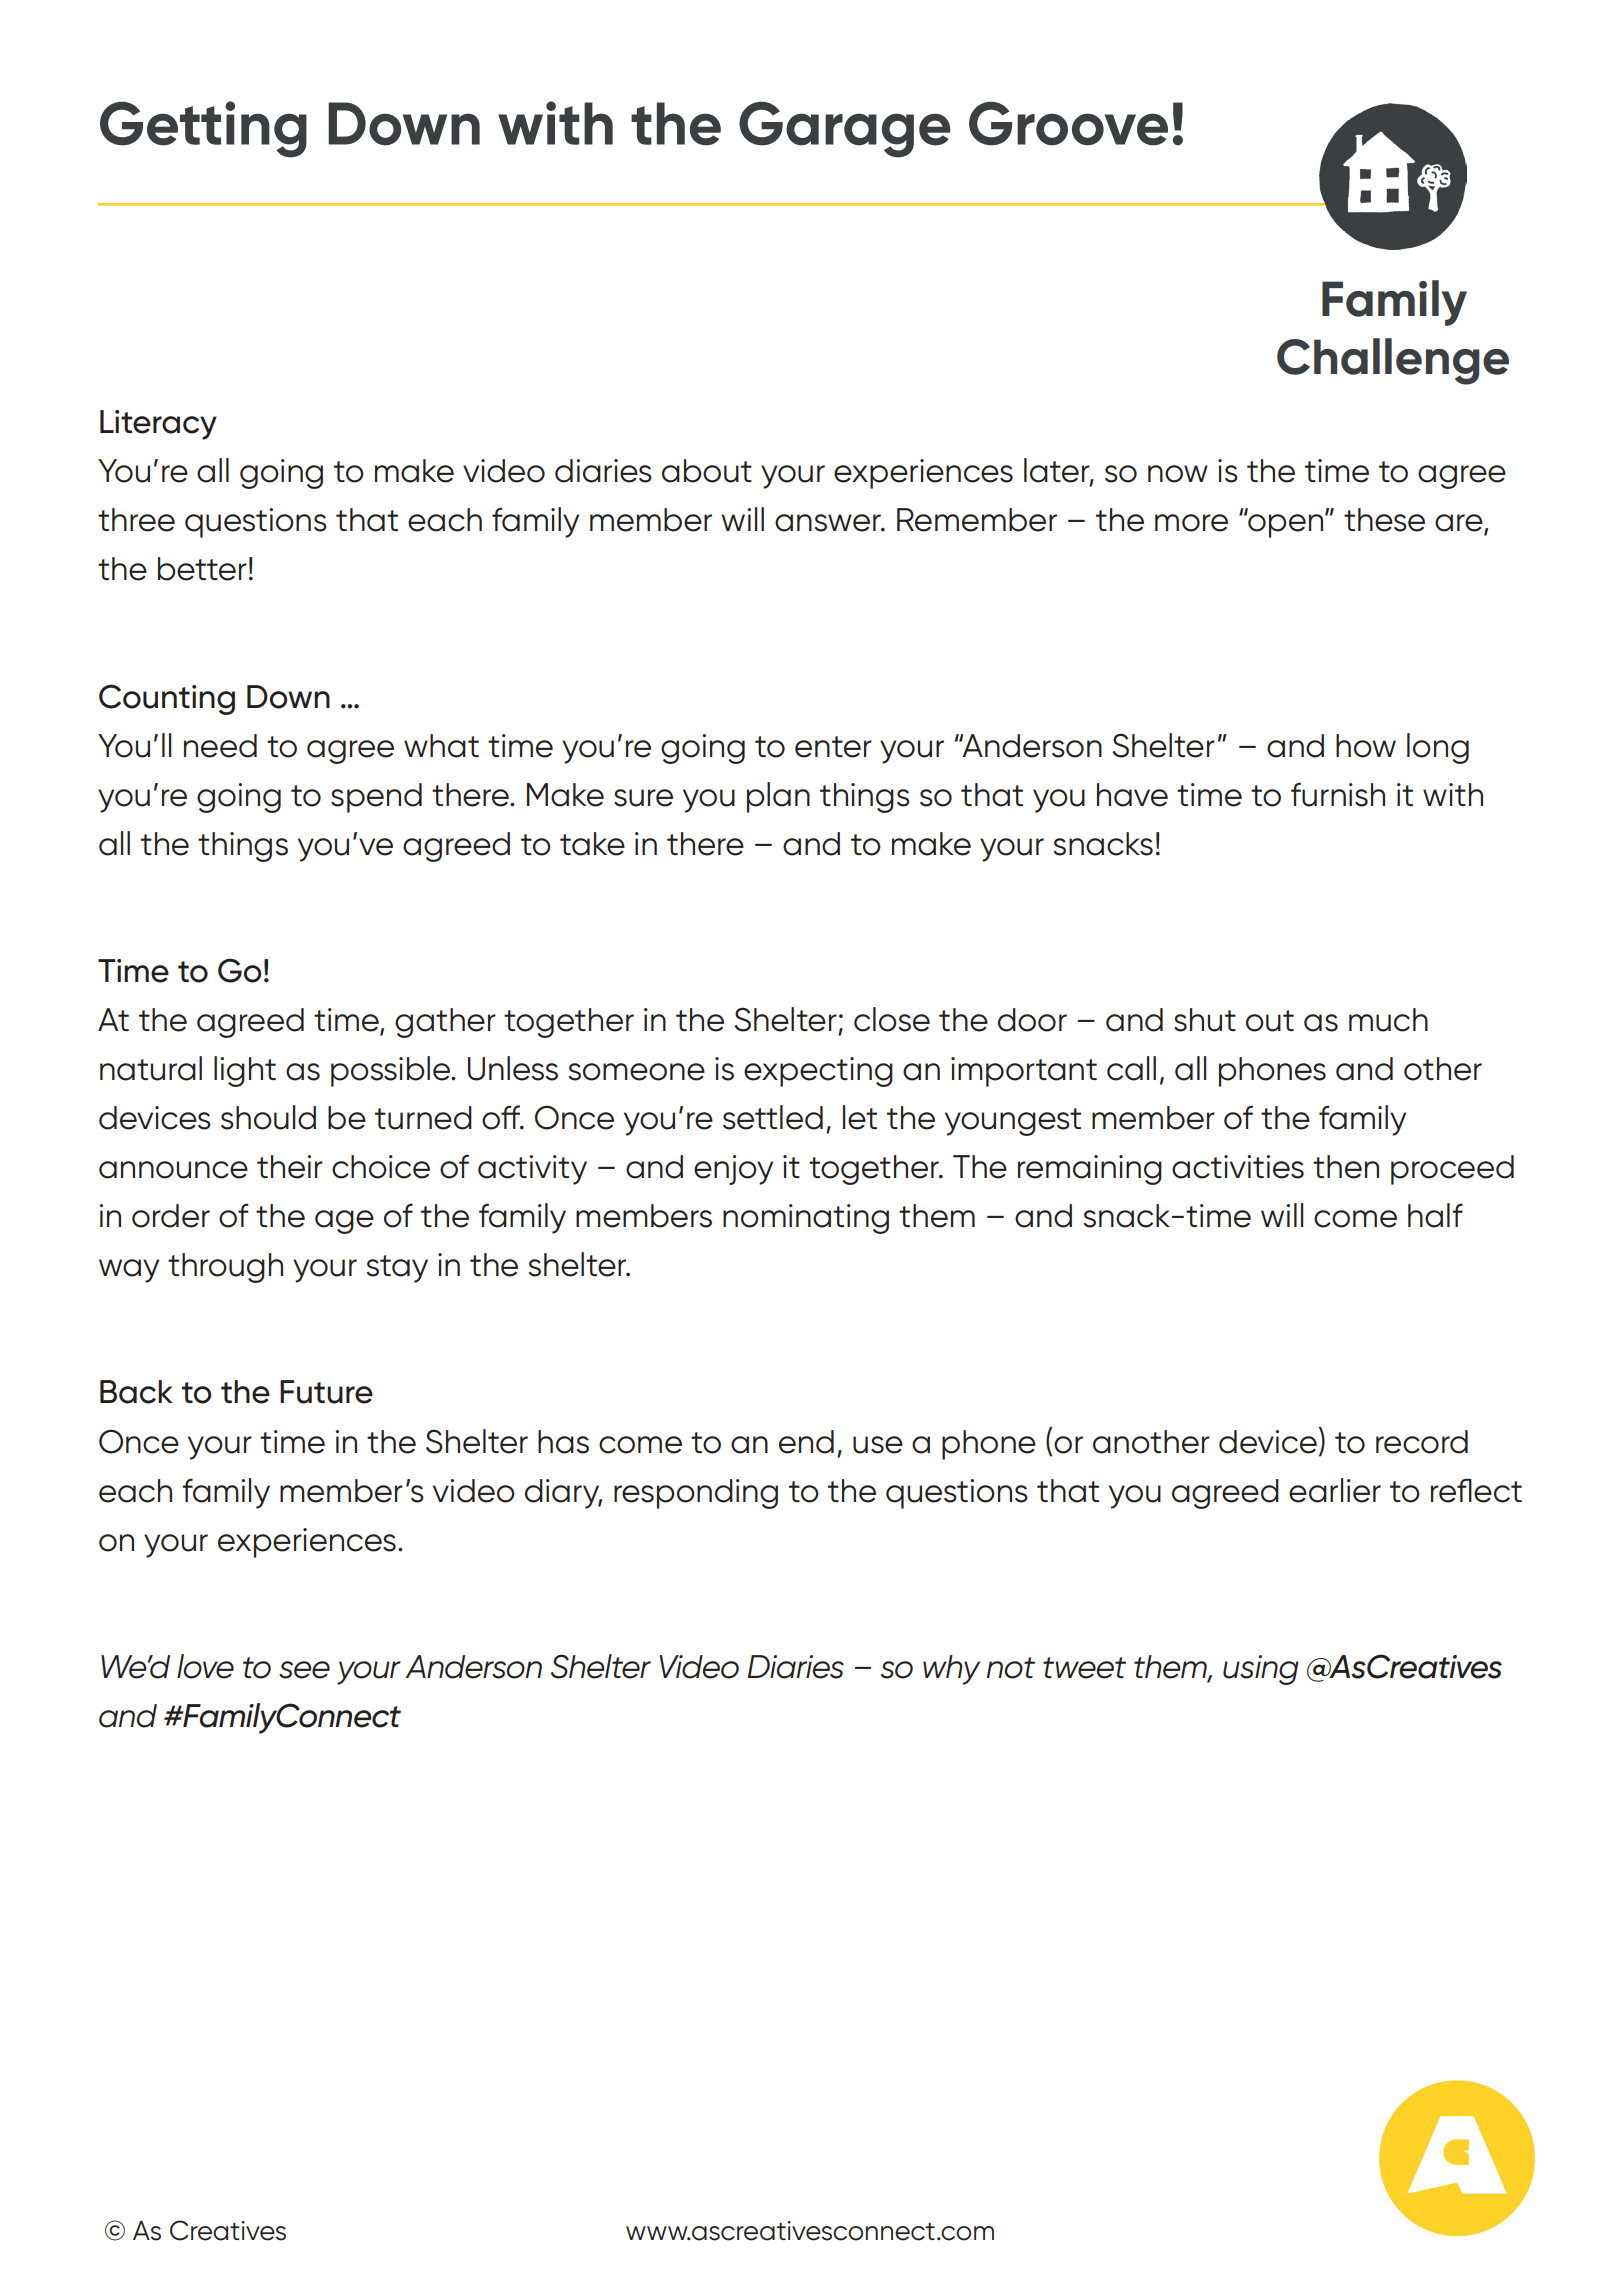 Image resolution: width=1621 pixels, height=2292 pixels. I want to click on Garage, so click(845, 129).
